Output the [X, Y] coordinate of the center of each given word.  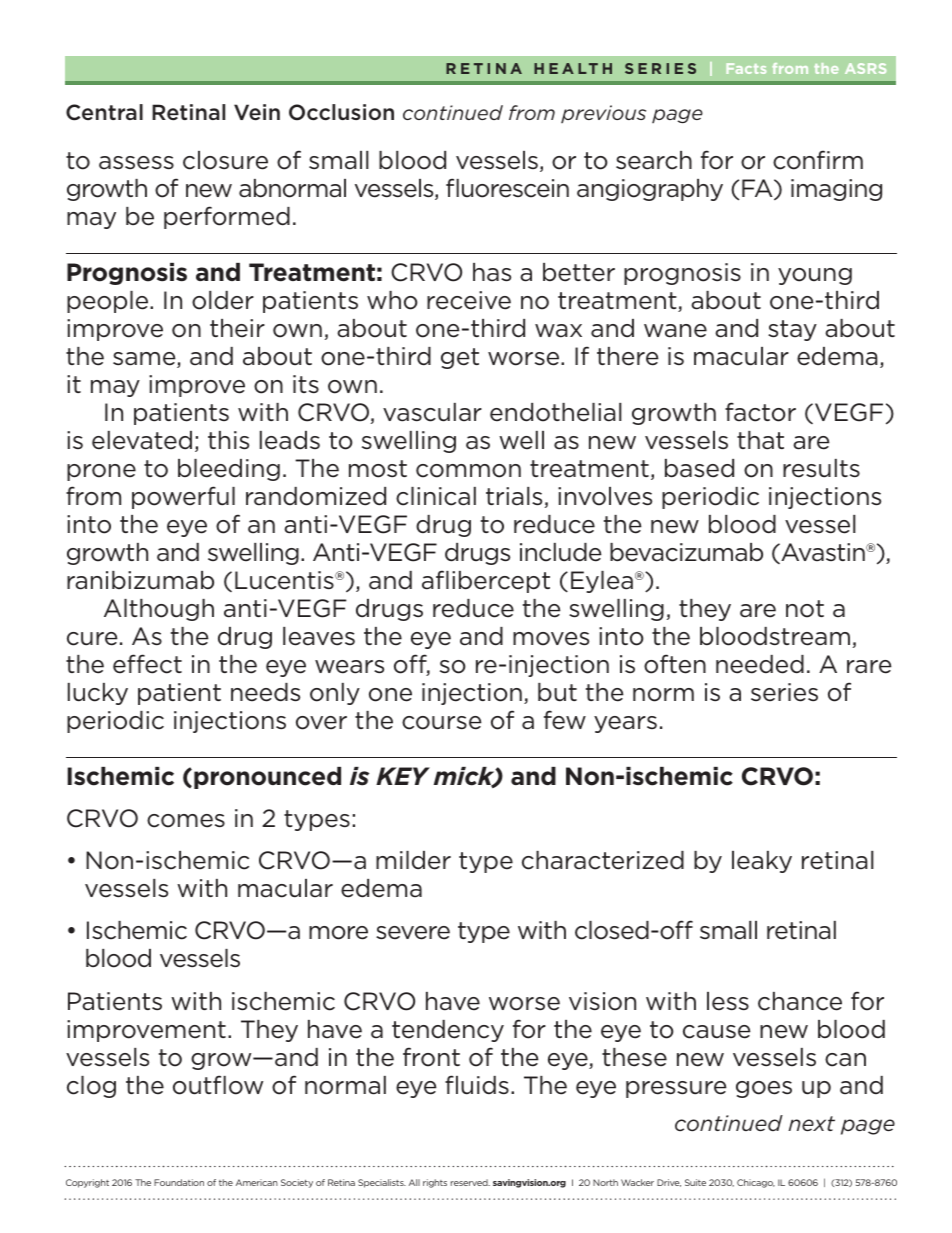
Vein [257, 112]
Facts [746, 68]
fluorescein [507, 188]
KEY [403, 776]
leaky [762, 862]
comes [186, 821]
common [468, 471]
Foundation [179, 1182]
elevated [142, 440]
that [760, 440]
